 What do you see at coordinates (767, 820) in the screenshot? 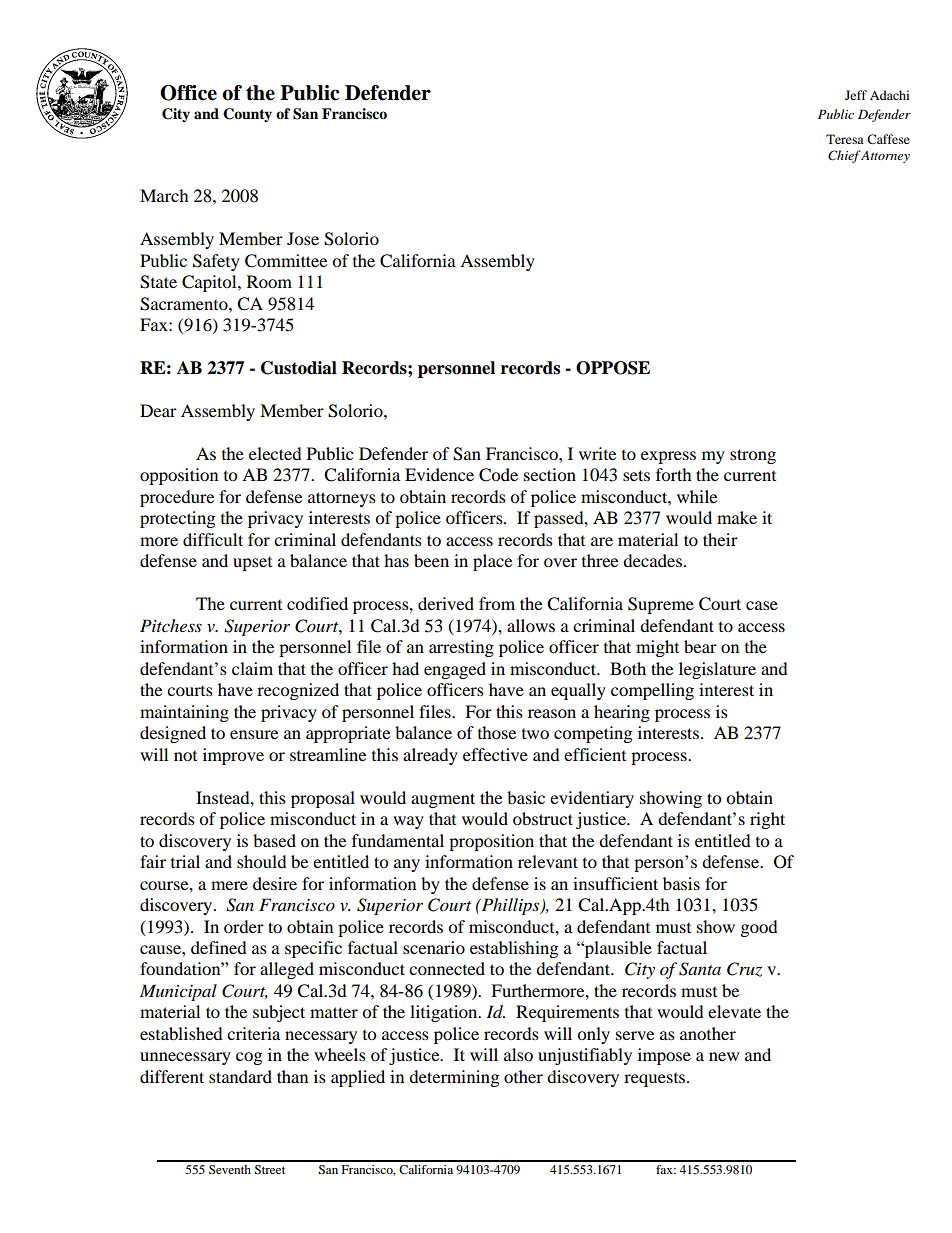
I see `right` at bounding box center [767, 820].
